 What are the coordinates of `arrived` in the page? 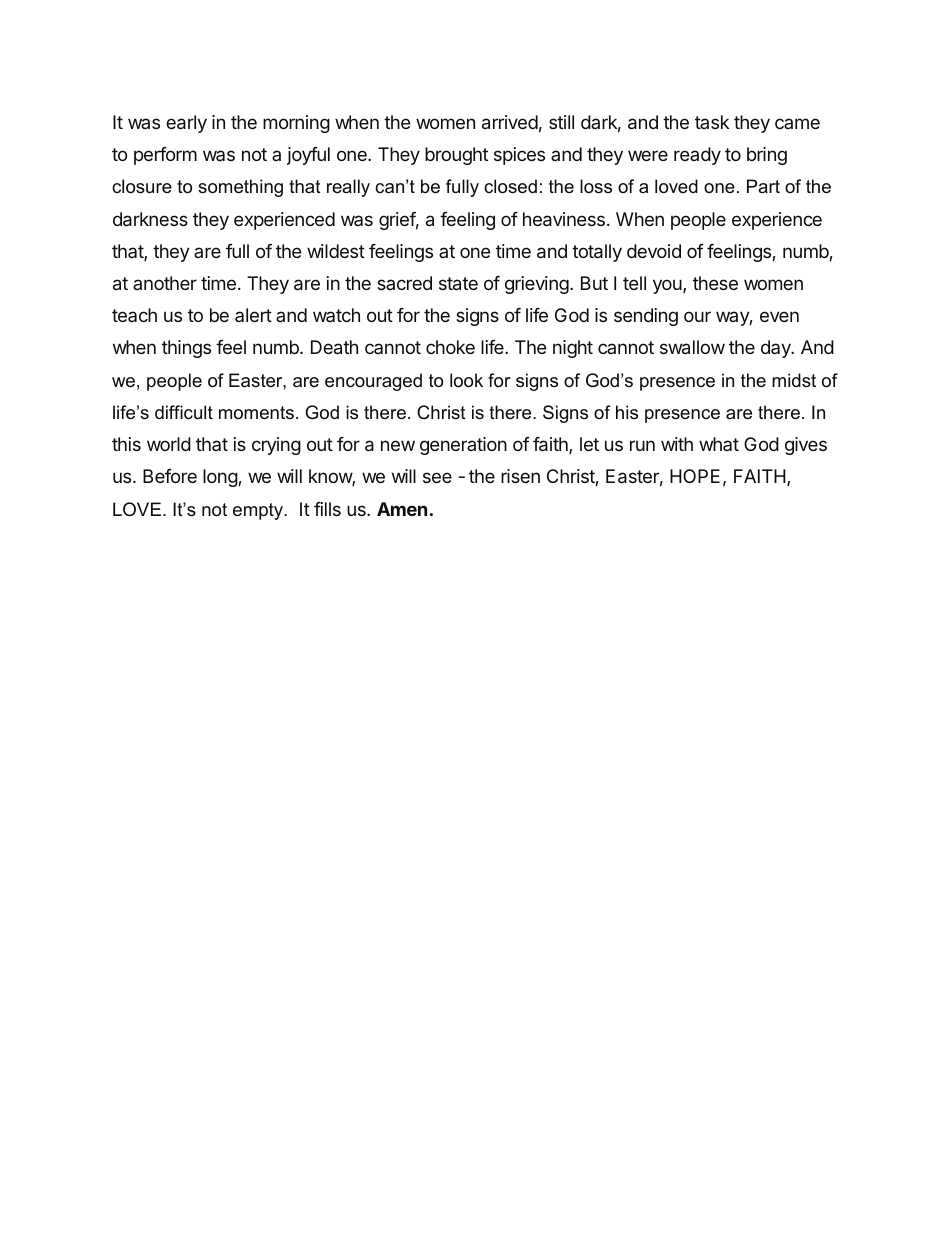 It's located at (510, 122).
